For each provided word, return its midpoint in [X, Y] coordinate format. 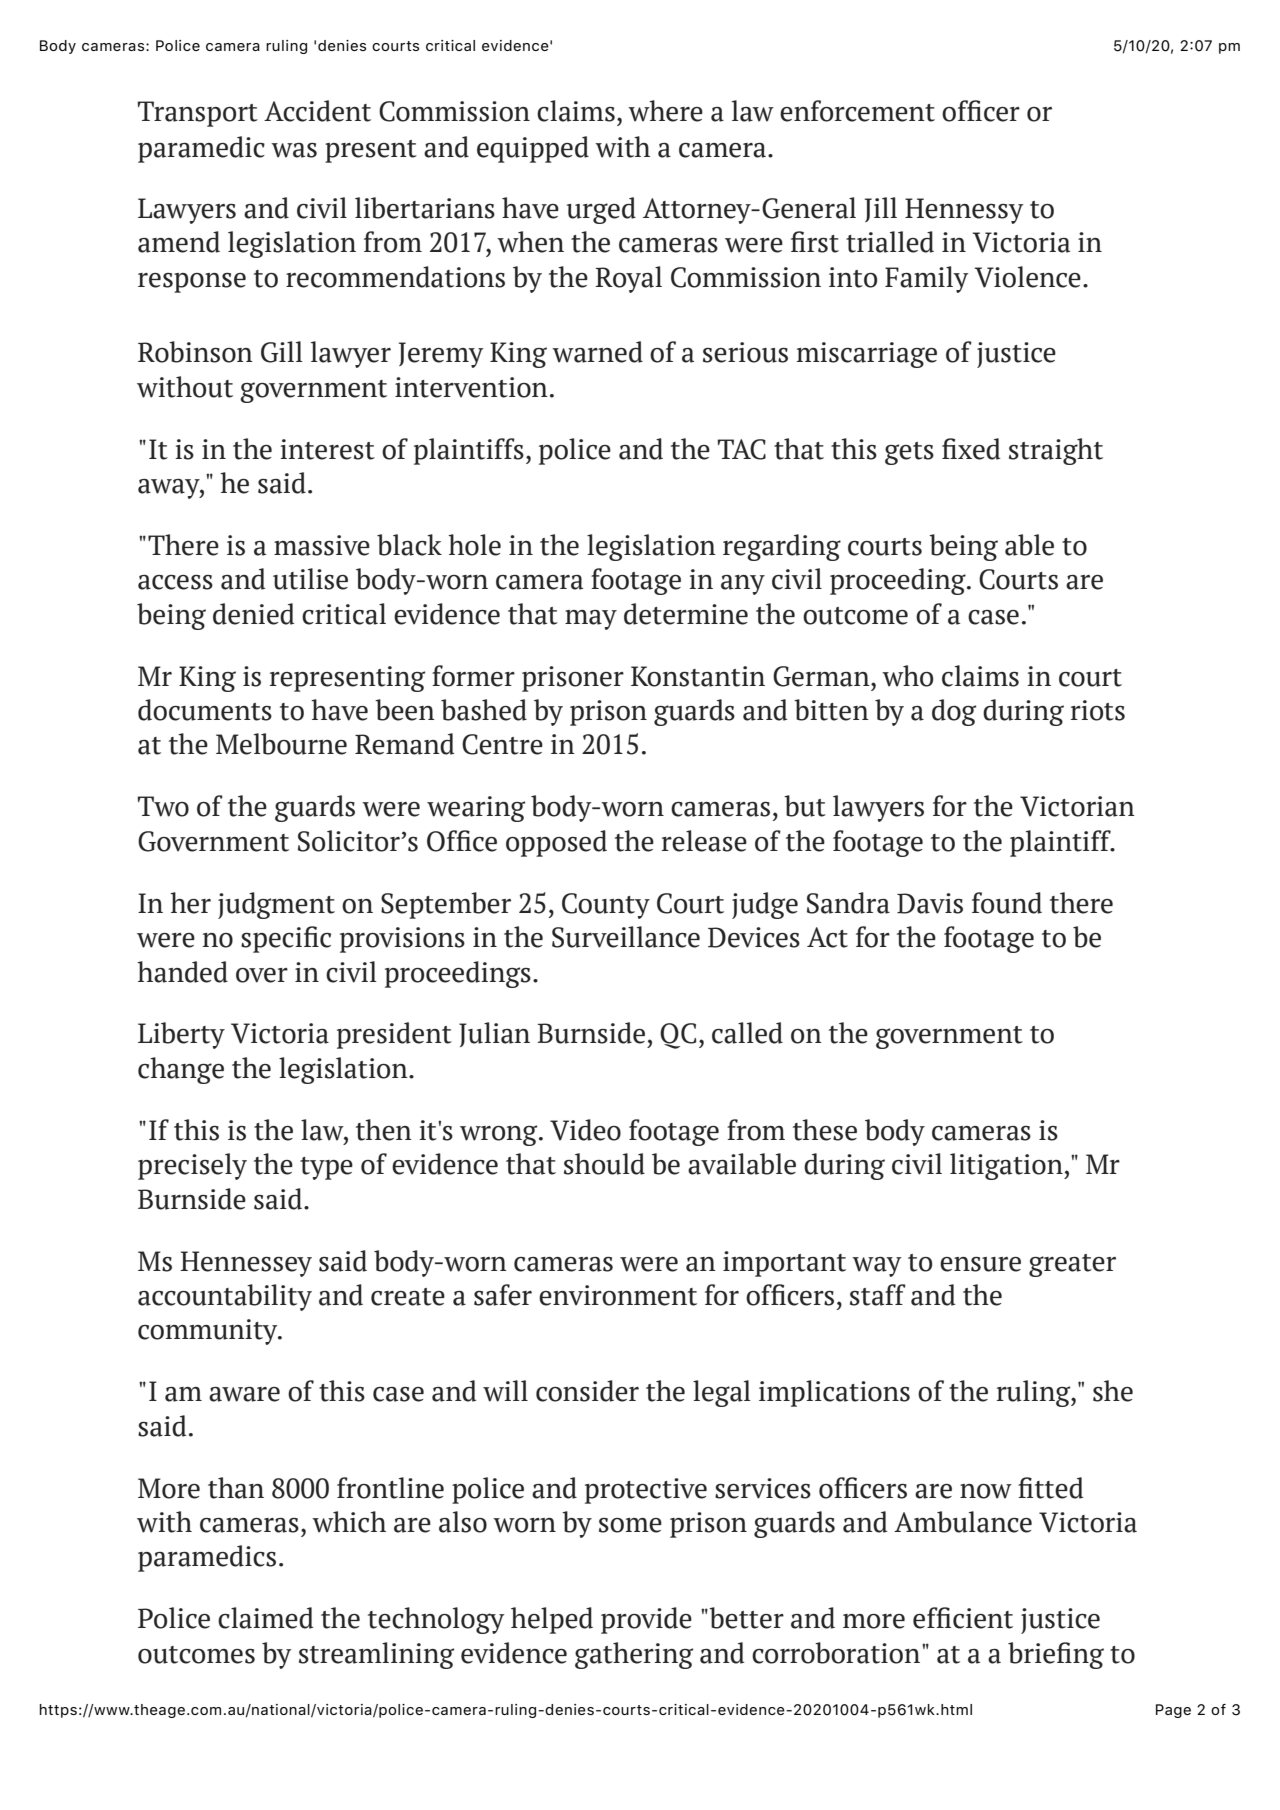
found [1007, 903]
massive [322, 545]
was [294, 150]
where [665, 111]
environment [618, 1295]
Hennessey [246, 1264]
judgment [276, 905]
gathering [634, 1655]
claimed [265, 1618]
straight [1056, 451]
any [743, 585]
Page [1173, 1711]
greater [1072, 1265]
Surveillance [626, 937]
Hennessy [964, 211]
